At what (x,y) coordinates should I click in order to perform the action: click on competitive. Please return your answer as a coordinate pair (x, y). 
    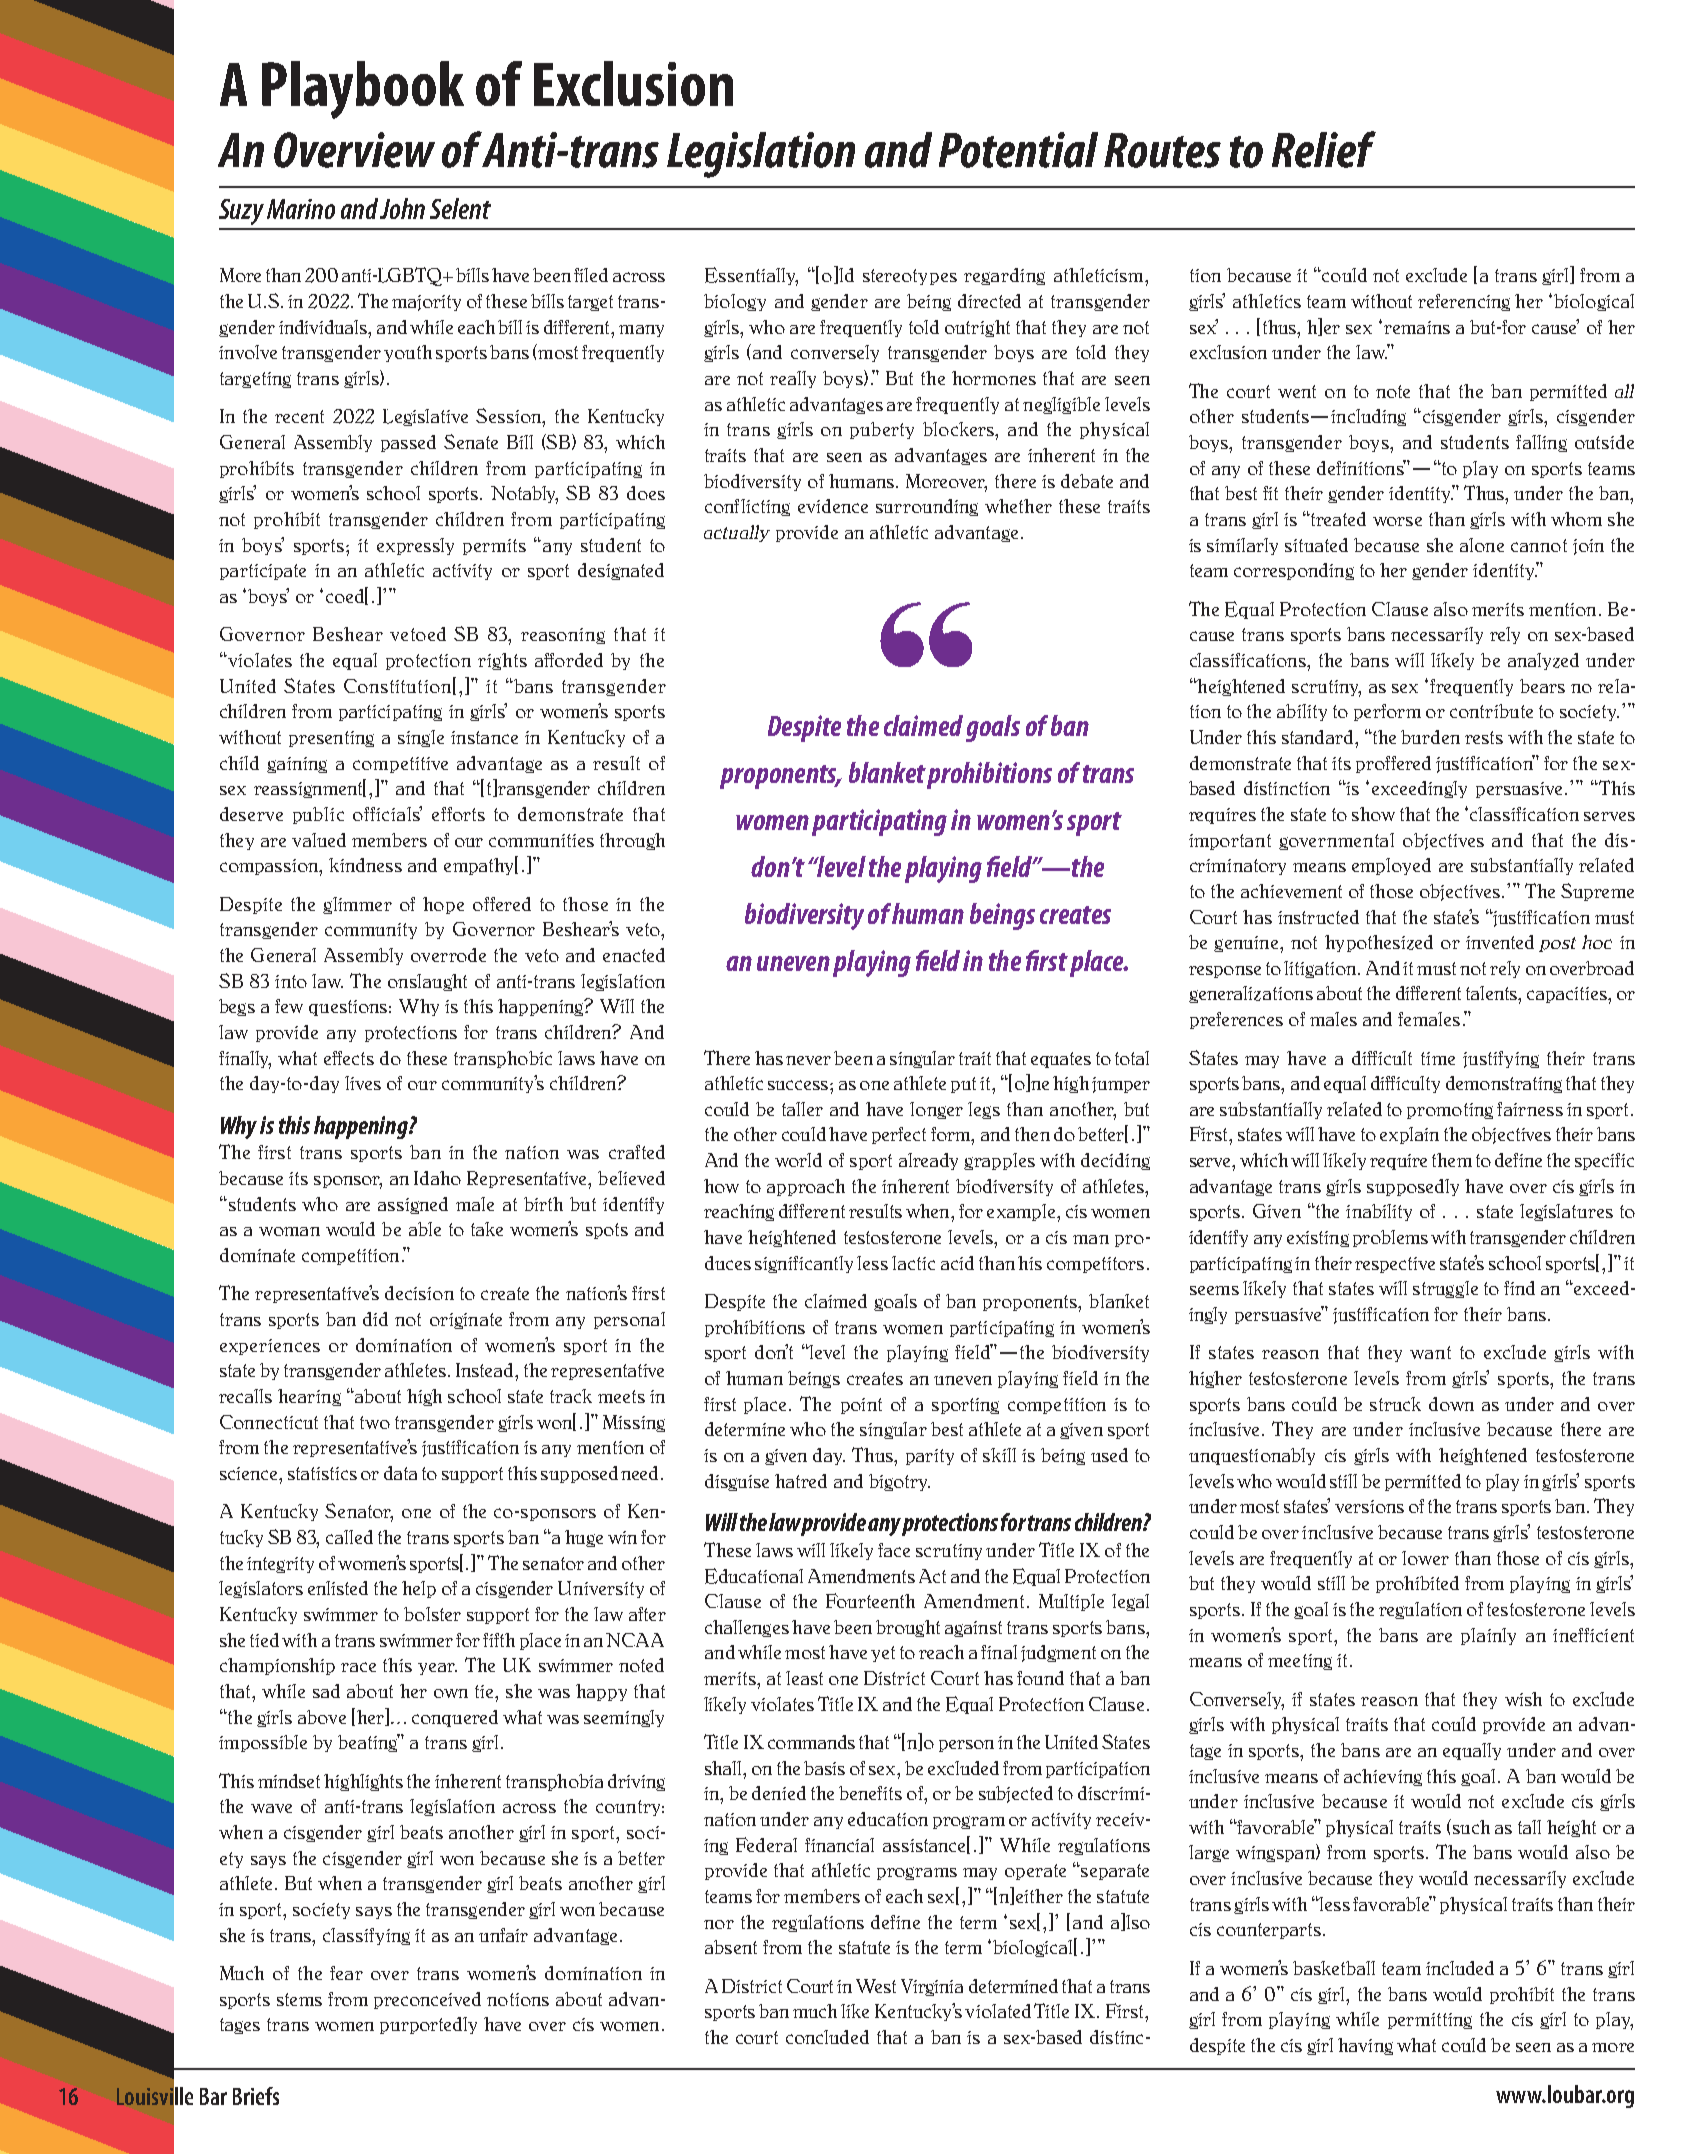
    Looking at the image, I should click on (400, 765).
